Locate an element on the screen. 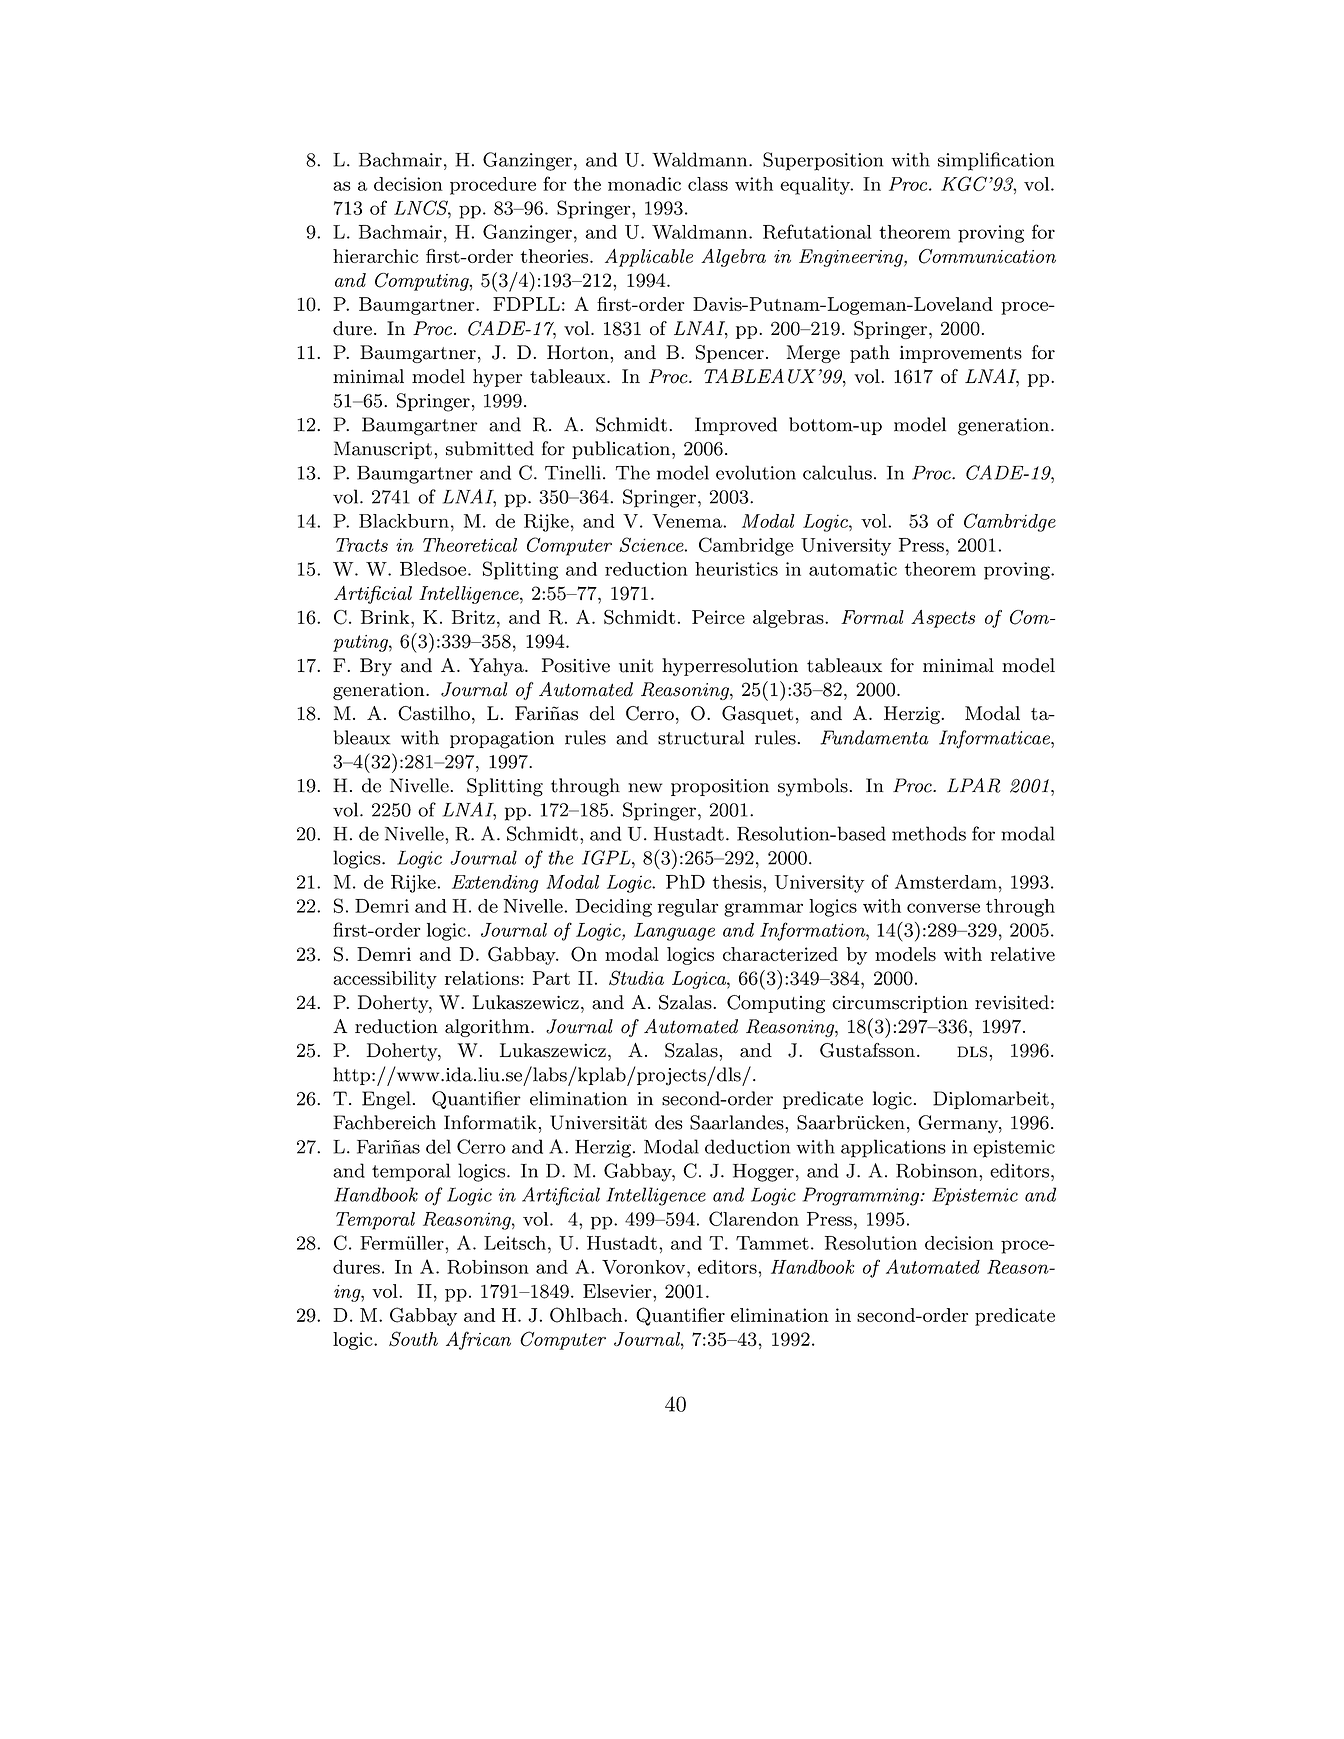 This screenshot has height=1739, width=1344. class is located at coordinates (708, 184).
